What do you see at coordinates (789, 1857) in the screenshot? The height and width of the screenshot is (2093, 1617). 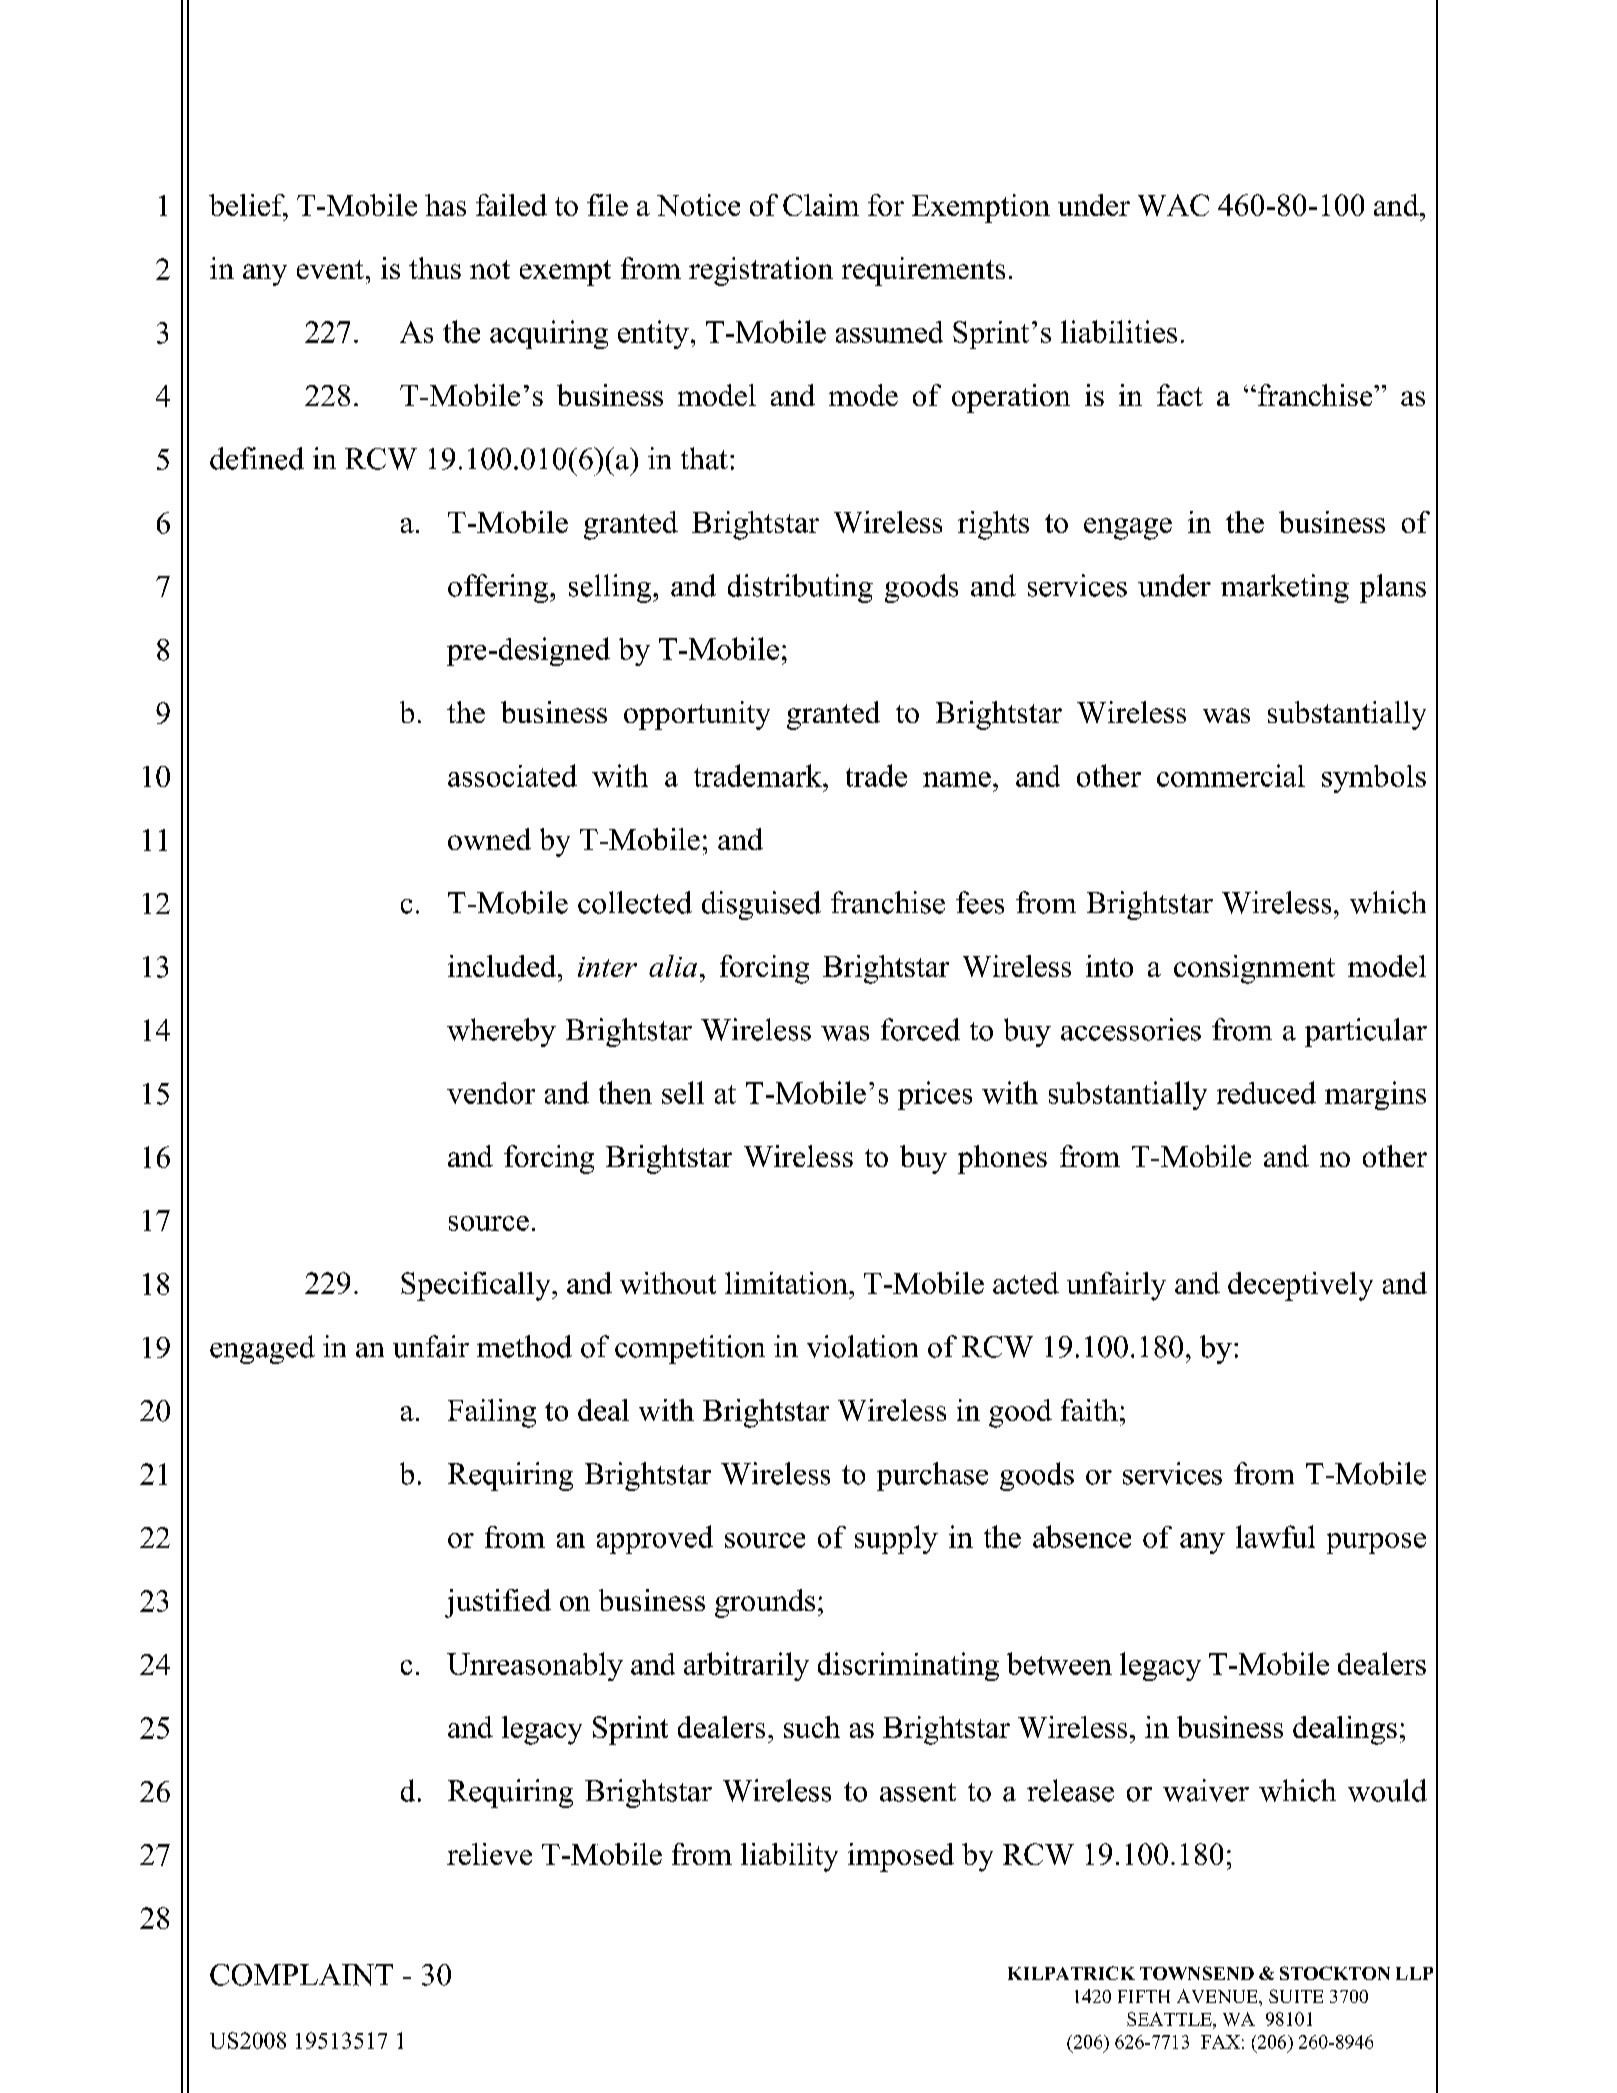 I see `liability` at bounding box center [789, 1857].
